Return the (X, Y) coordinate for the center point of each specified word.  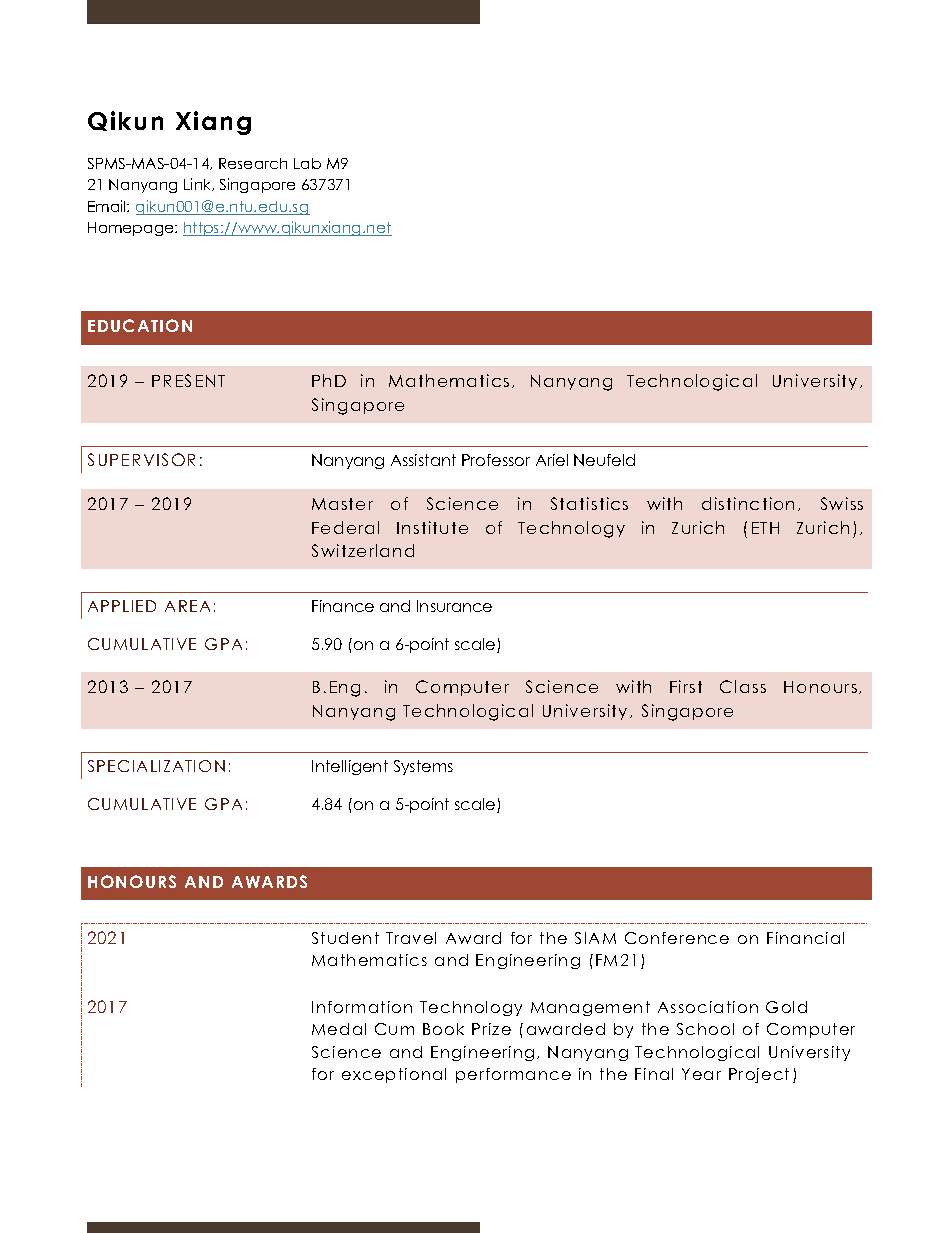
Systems (423, 767)
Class (743, 686)
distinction (748, 503)
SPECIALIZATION (156, 766)
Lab (307, 163)
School (705, 1029)
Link (199, 184)
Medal (339, 1029)
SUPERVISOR (141, 459)
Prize (491, 1029)
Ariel (552, 460)
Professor (496, 460)
